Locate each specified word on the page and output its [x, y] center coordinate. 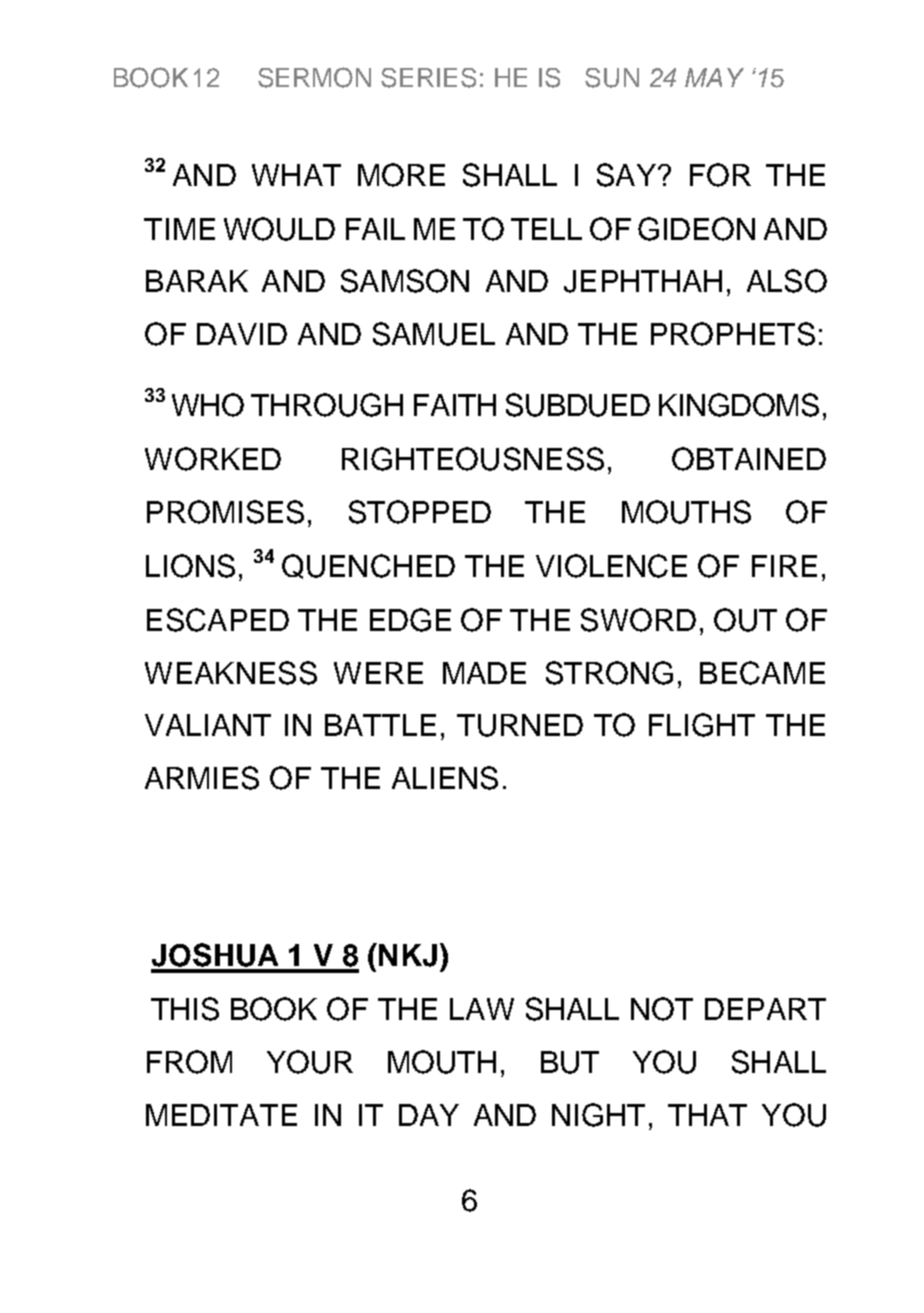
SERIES [428, 78]
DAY [429, 1115]
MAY [714, 77]
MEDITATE [221, 1115]
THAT [707, 1115]
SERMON [314, 77]
